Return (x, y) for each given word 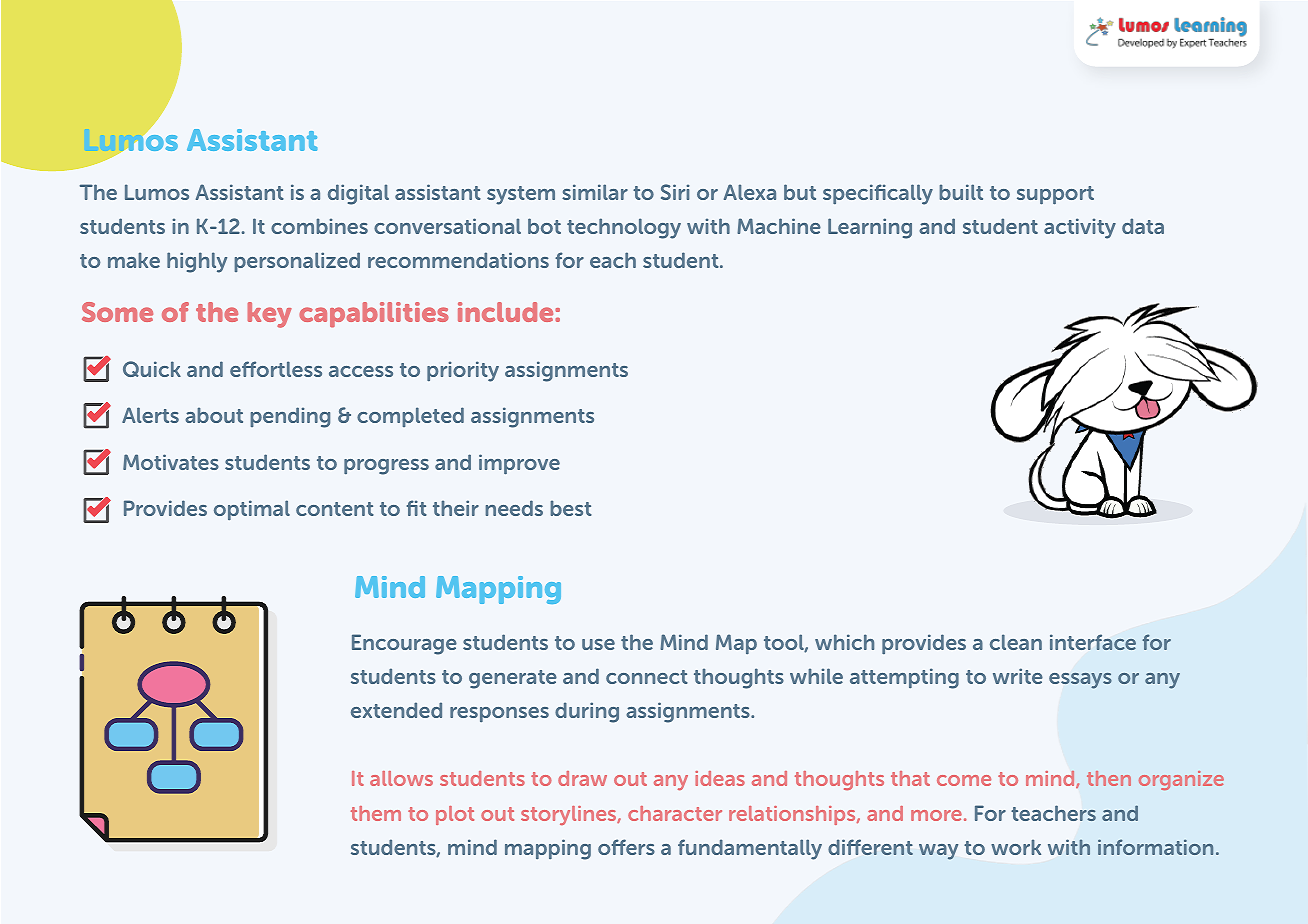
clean (1016, 642)
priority (463, 371)
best (571, 508)
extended (396, 710)
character (675, 813)
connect (647, 677)
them (376, 813)
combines (319, 226)
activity (1080, 228)
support (1055, 195)
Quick (152, 369)
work (1016, 847)
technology (624, 228)
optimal (252, 510)
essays (1080, 681)
